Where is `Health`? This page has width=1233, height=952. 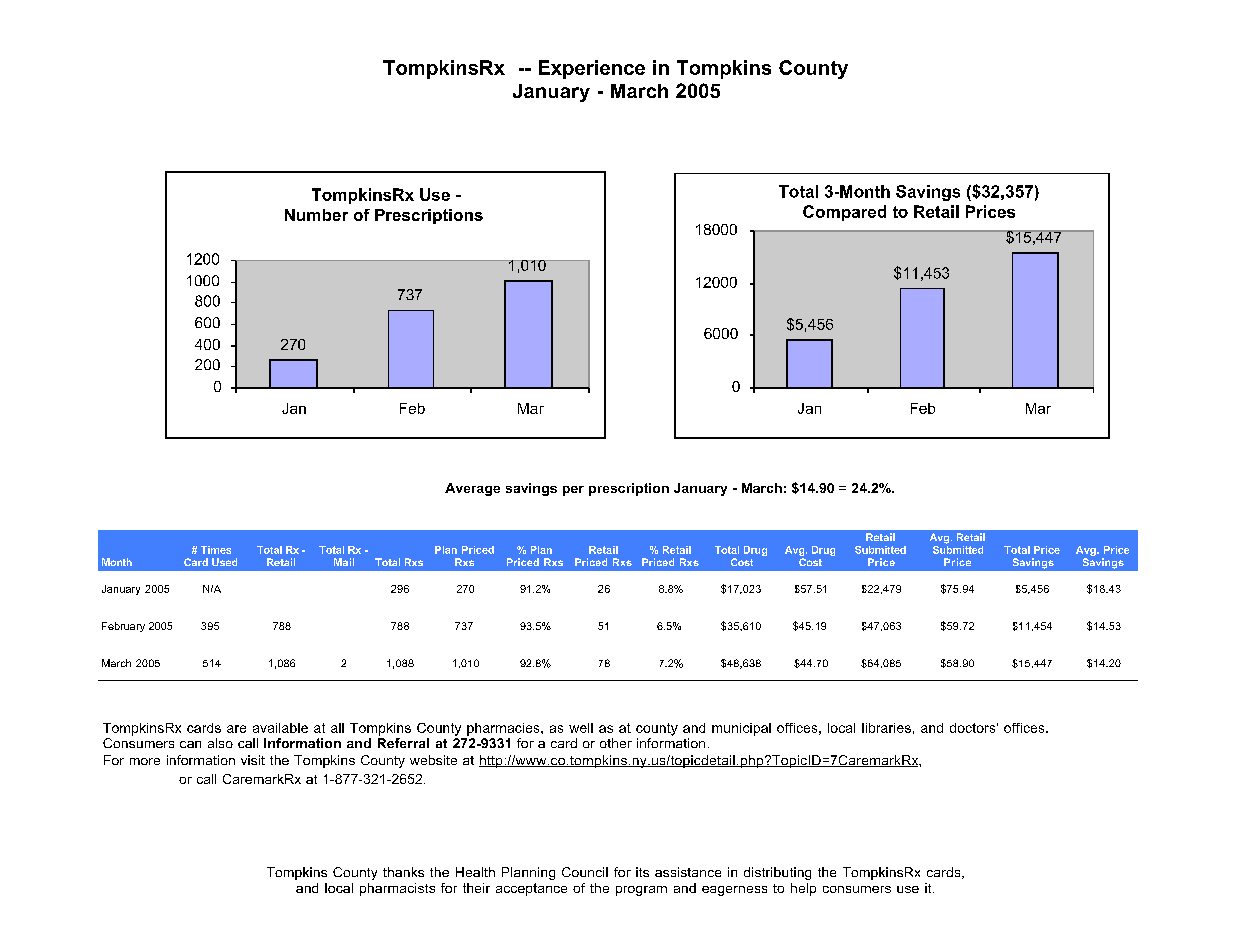 Health is located at coordinates (475, 872).
